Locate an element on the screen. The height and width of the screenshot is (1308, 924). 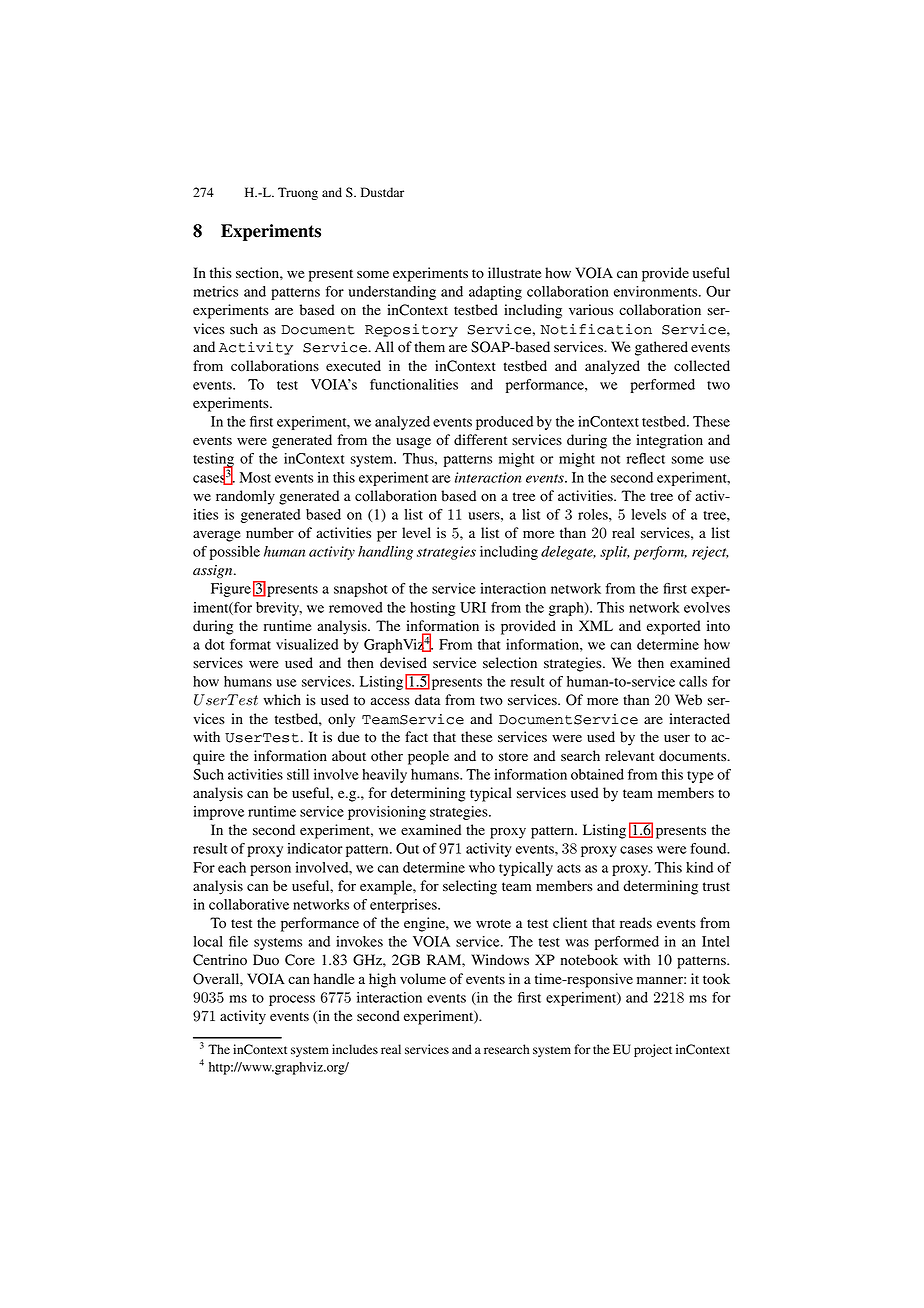
metrics is located at coordinates (216, 291).
